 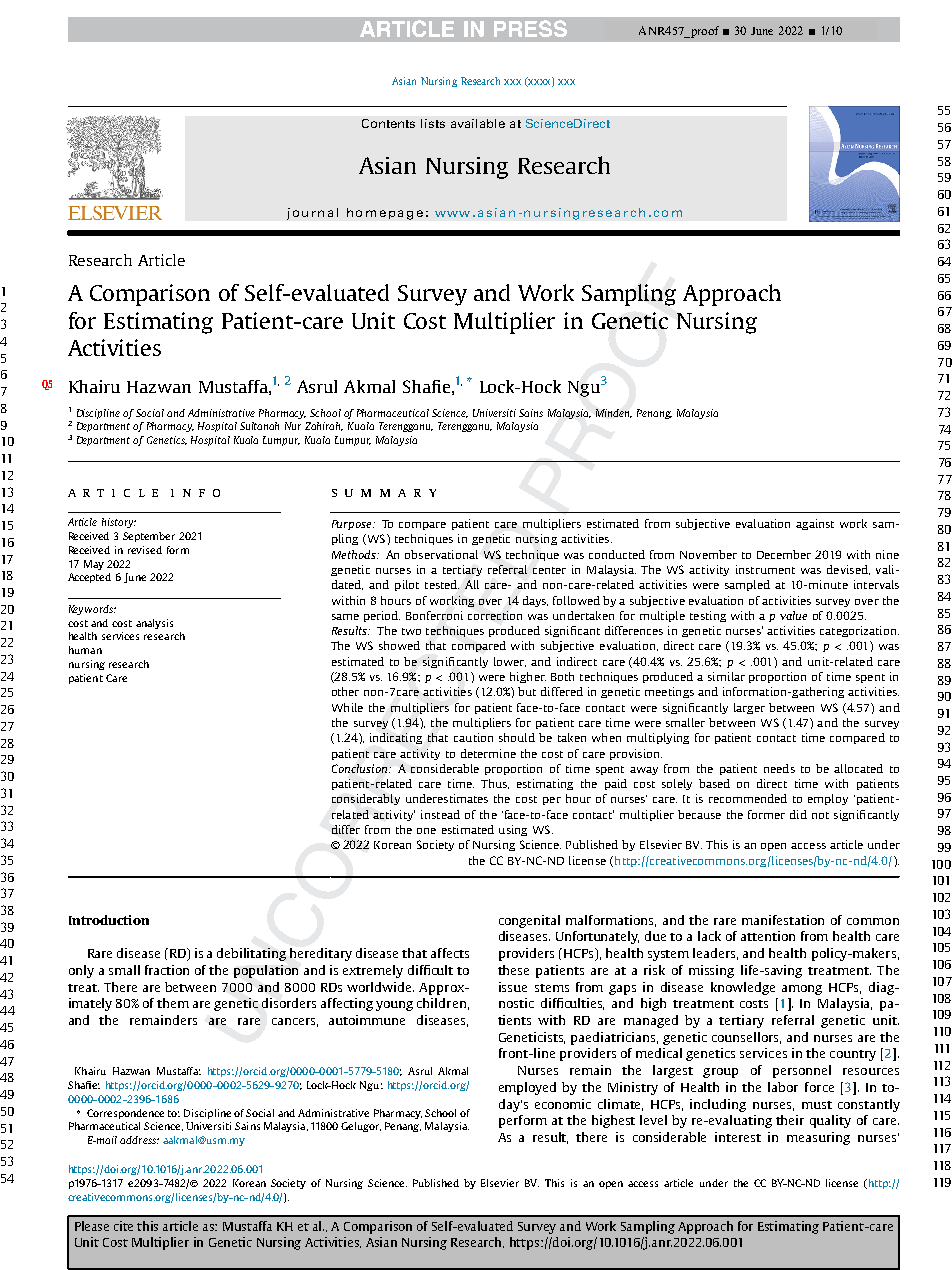 I want to click on lists, so click(x=433, y=123).
